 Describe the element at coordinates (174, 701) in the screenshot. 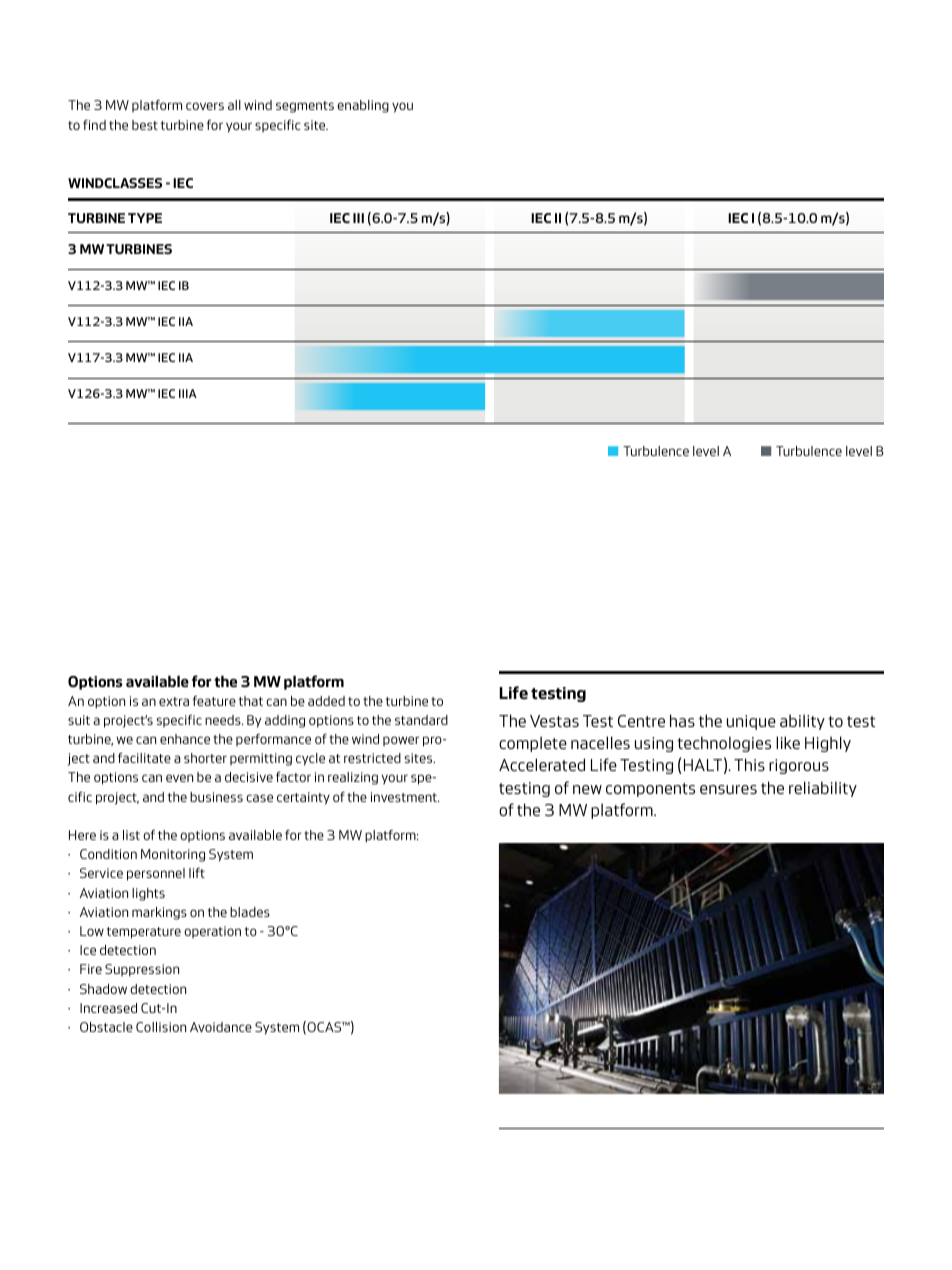

I see `extra` at that location.
